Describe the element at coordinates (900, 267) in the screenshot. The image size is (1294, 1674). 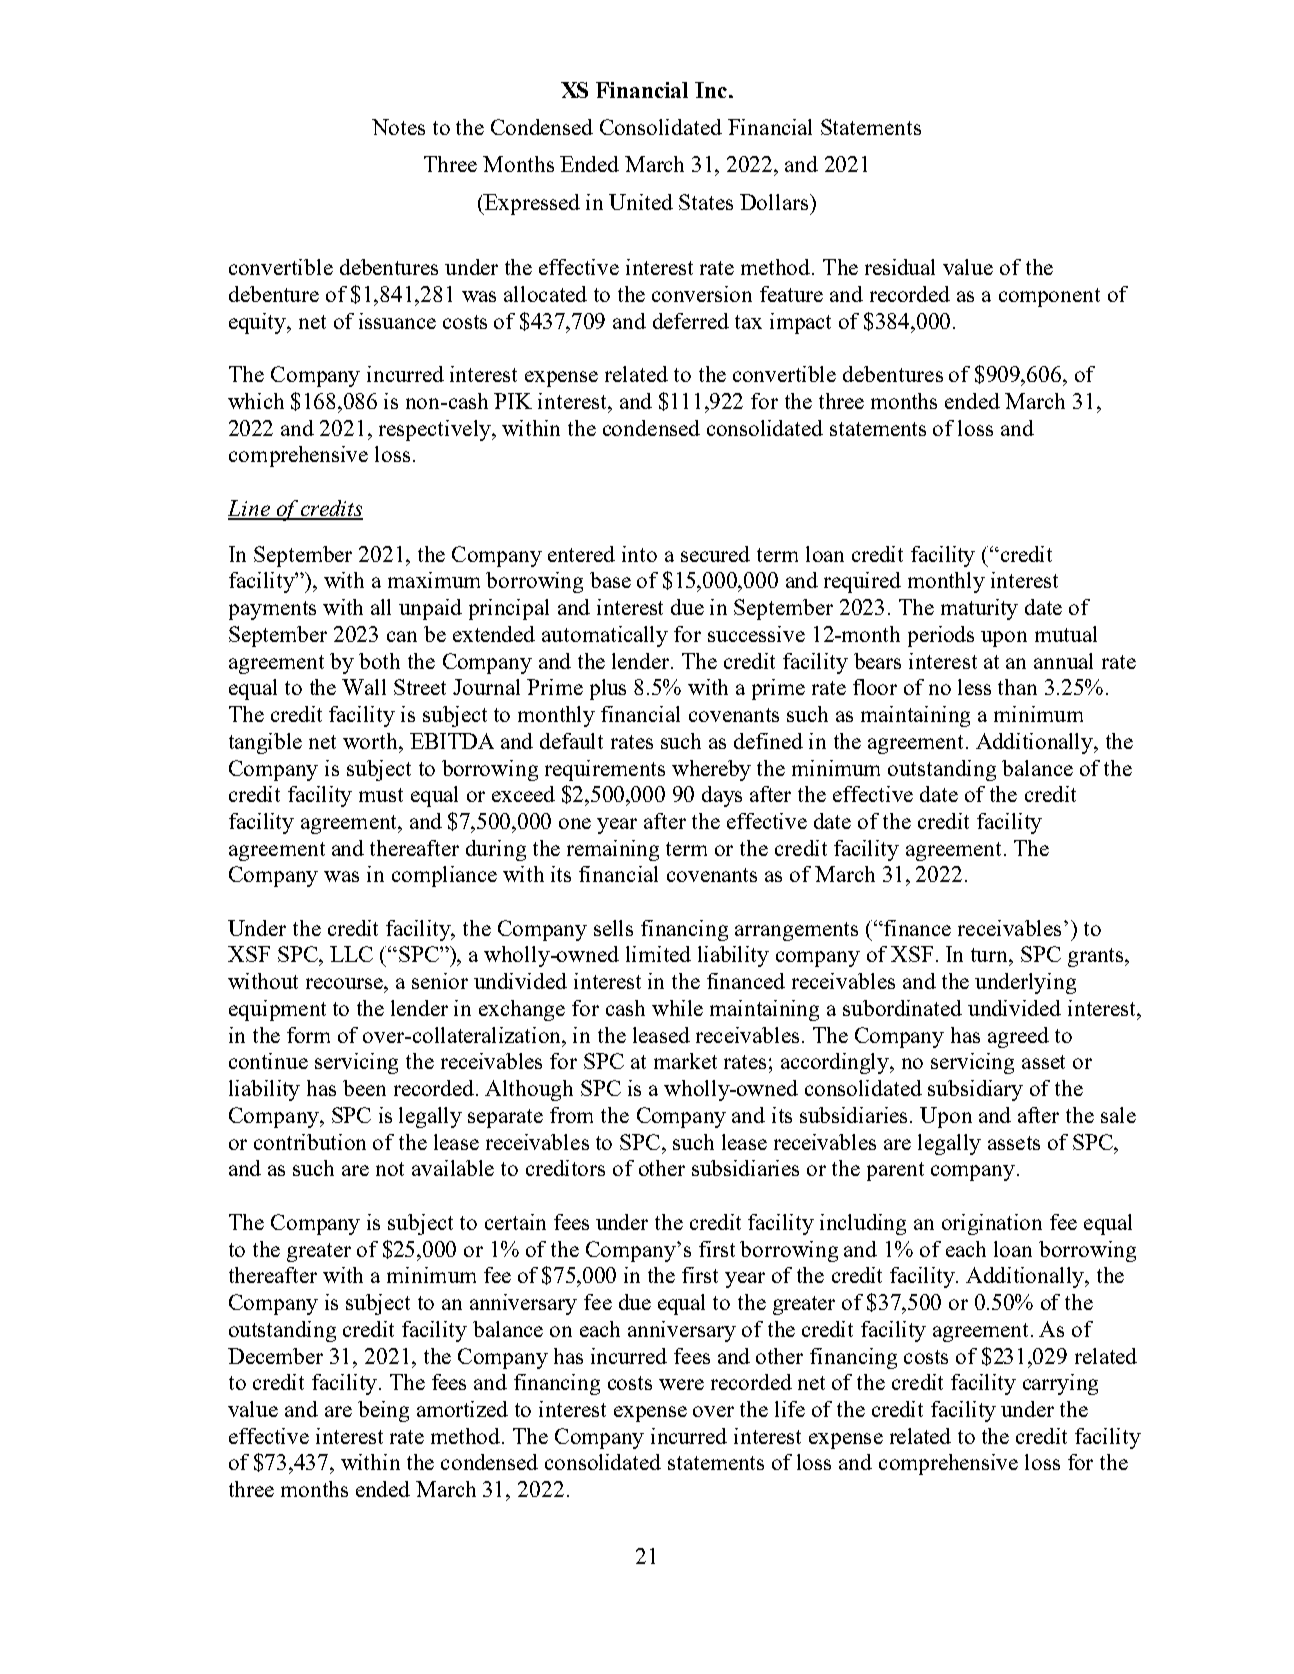
I see `residual` at that location.
